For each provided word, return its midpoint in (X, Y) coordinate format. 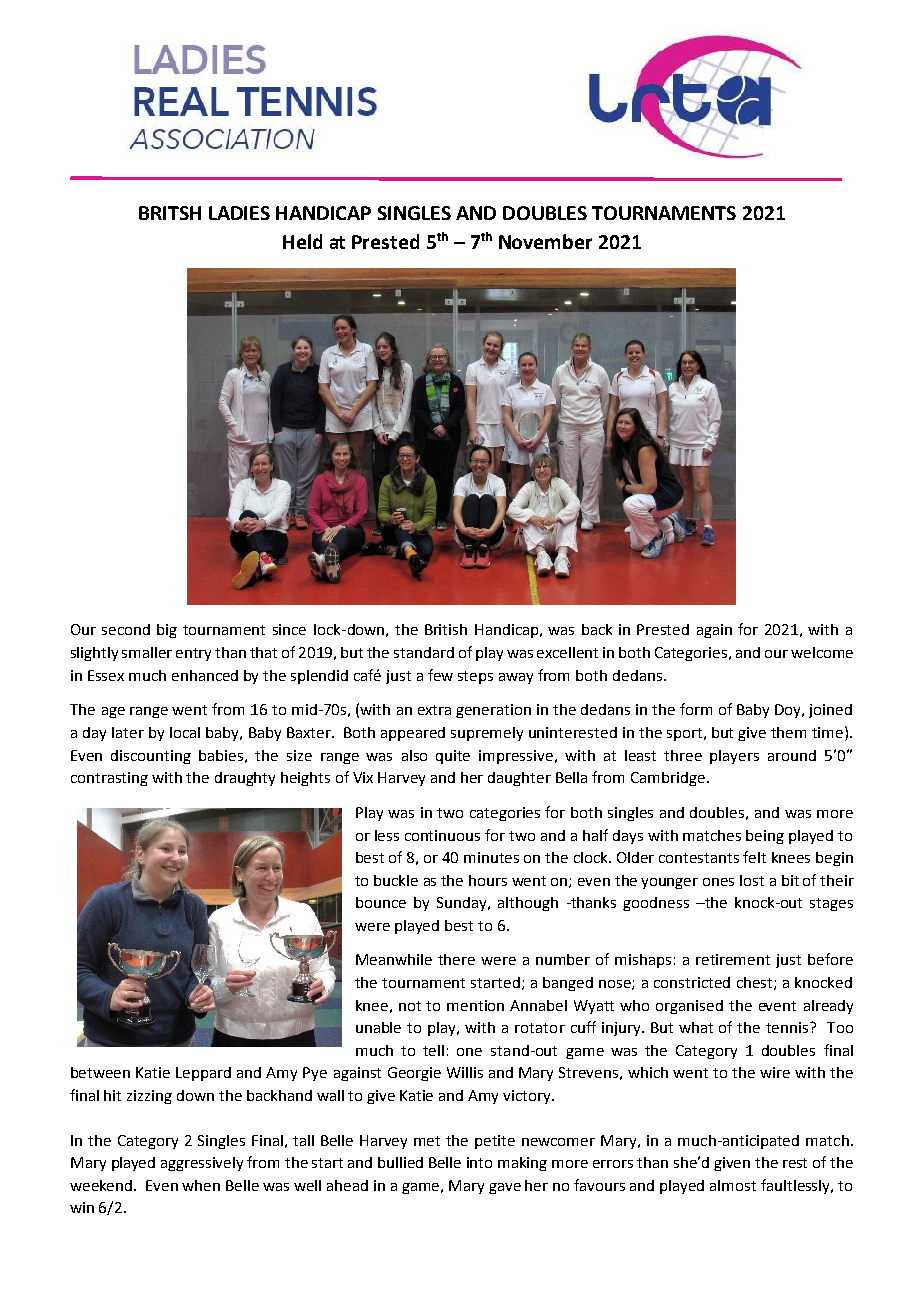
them (788, 732)
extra (434, 710)
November (545, 241)
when (201, 1185)
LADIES (239, 213)
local (185, 732)
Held (302, 241)
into (479, 1162)
